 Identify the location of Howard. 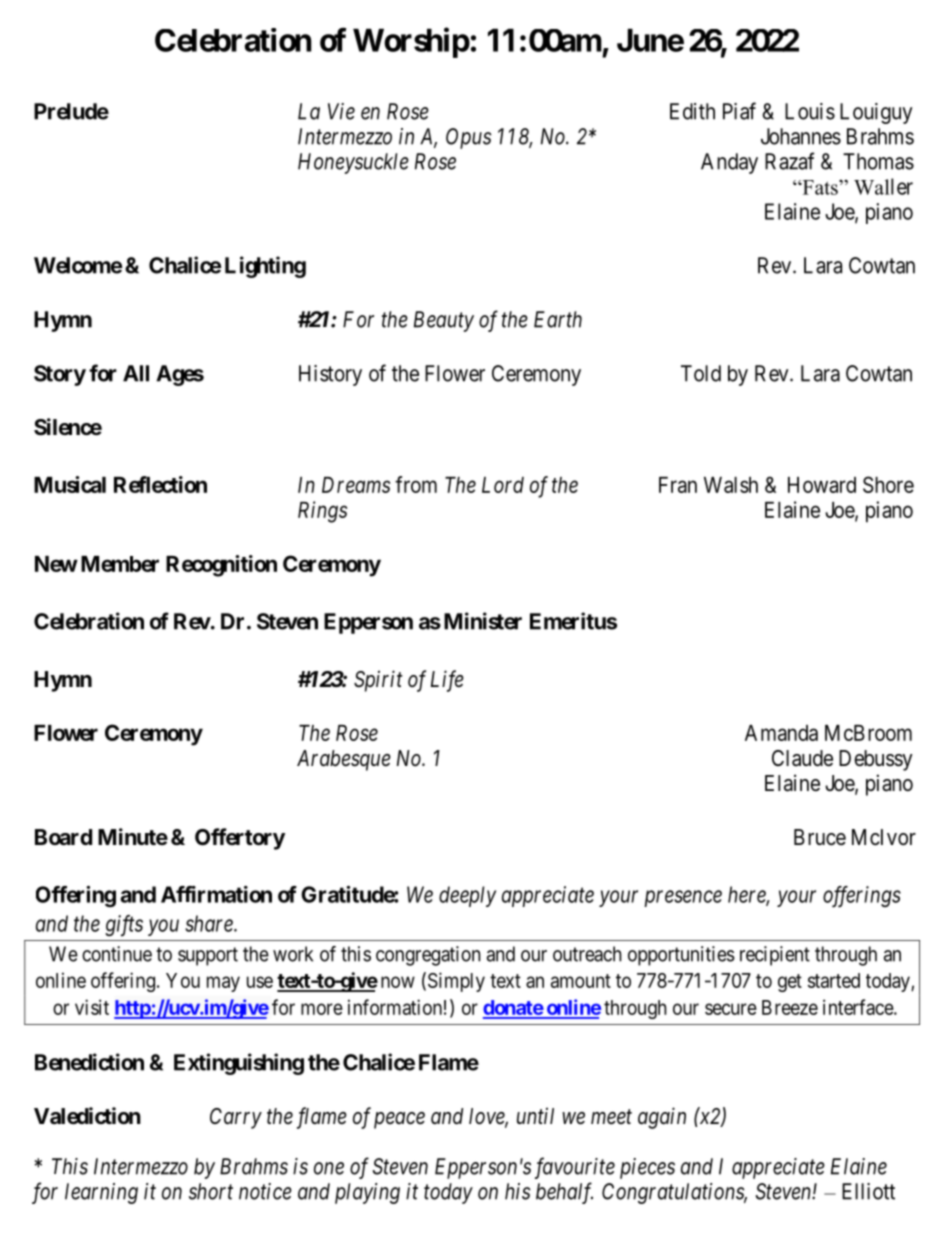
(822, 485).
